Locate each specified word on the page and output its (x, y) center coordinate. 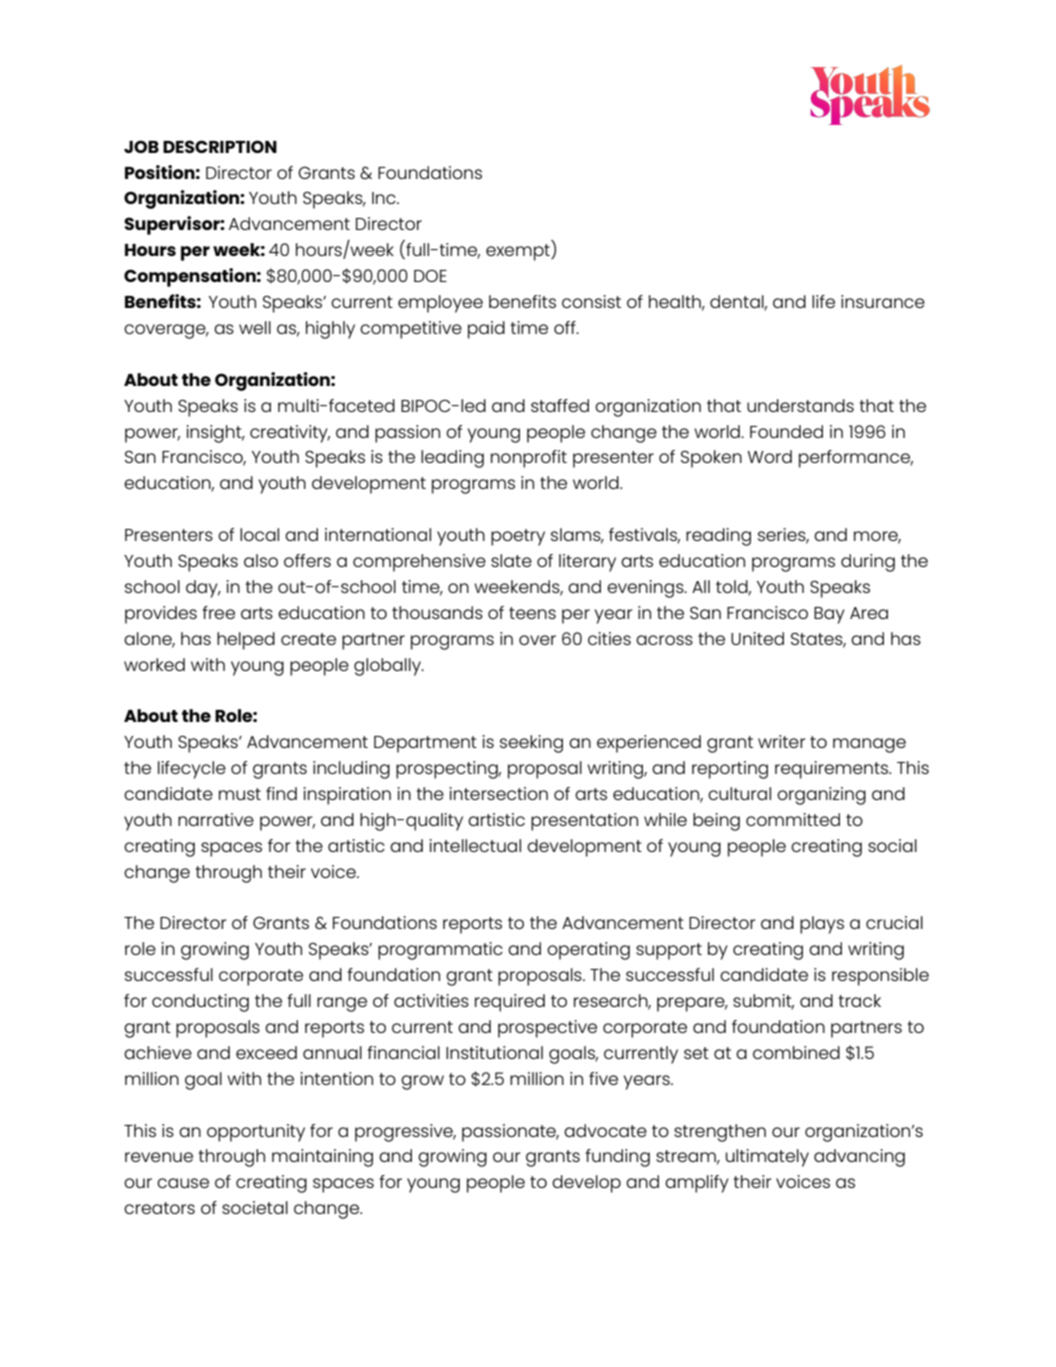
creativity (290, 434)
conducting (200, 1003)
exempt (519, 252)
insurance (883, 301)
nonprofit (529, 459)
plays (822, 925)
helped (246, 641)
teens (532, 613)
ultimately (767, 1158)
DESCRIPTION (220, 146)
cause (183, 1183)
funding (617, 1158)
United (757, 638)
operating (588, 951)
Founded (786, 431)
